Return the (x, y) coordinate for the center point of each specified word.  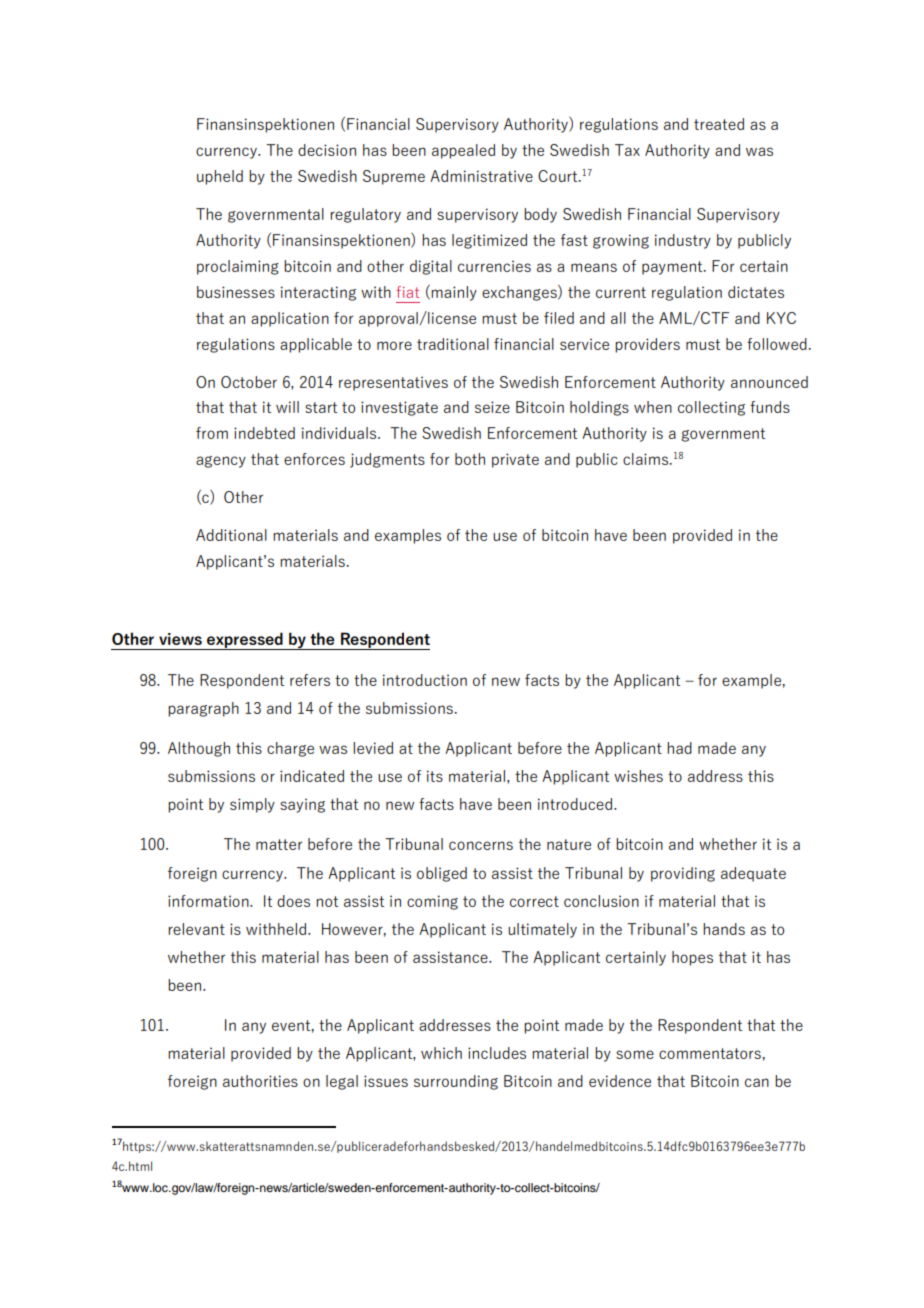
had (679, 748)
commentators (711, 1053)
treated (719, 124)
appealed (463, 151)
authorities (260, 1081)
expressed (245, 641)
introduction (425, 680)
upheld (220, 177)
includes (497, 1053)
